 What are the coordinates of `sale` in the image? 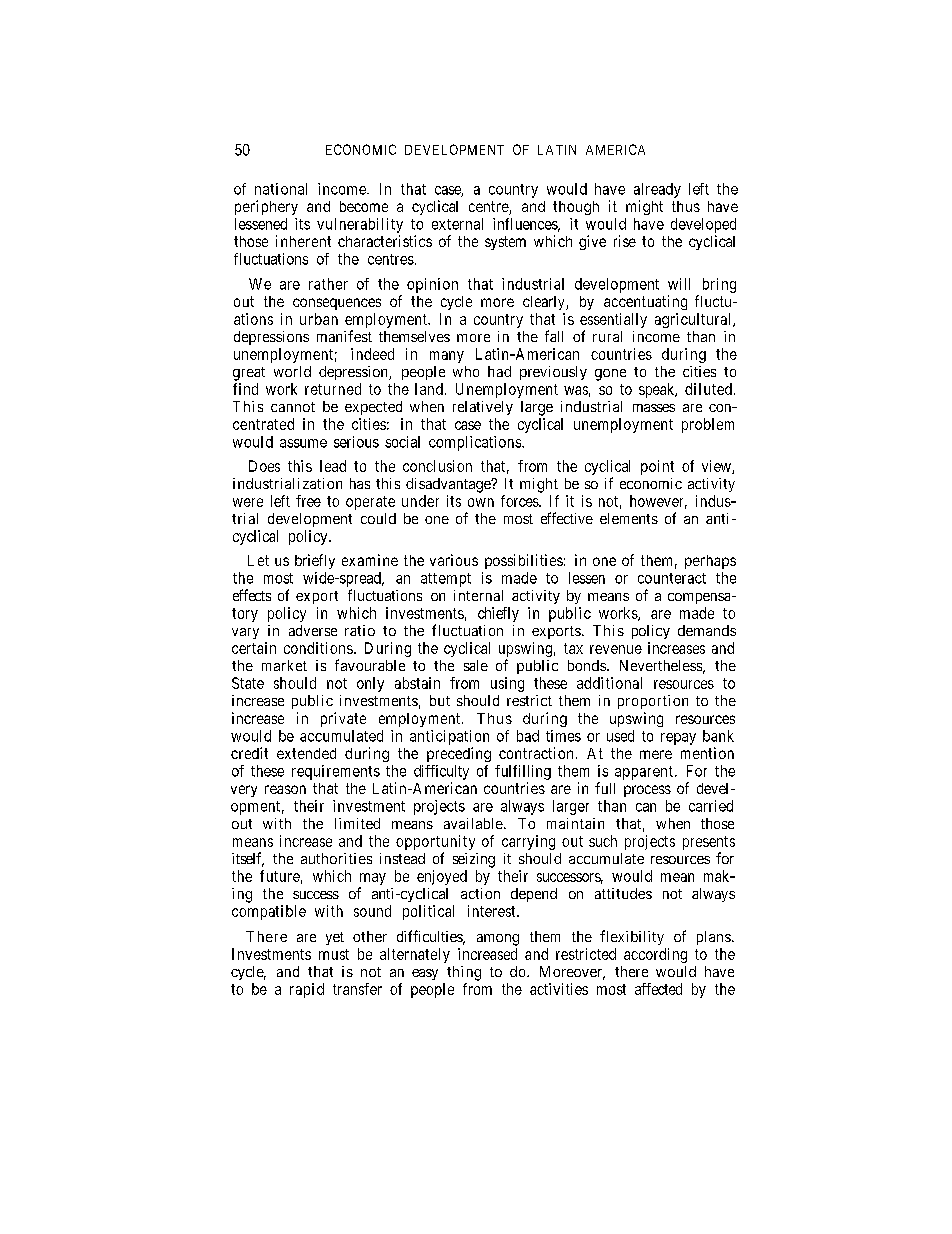 It's located at (476, 665).
